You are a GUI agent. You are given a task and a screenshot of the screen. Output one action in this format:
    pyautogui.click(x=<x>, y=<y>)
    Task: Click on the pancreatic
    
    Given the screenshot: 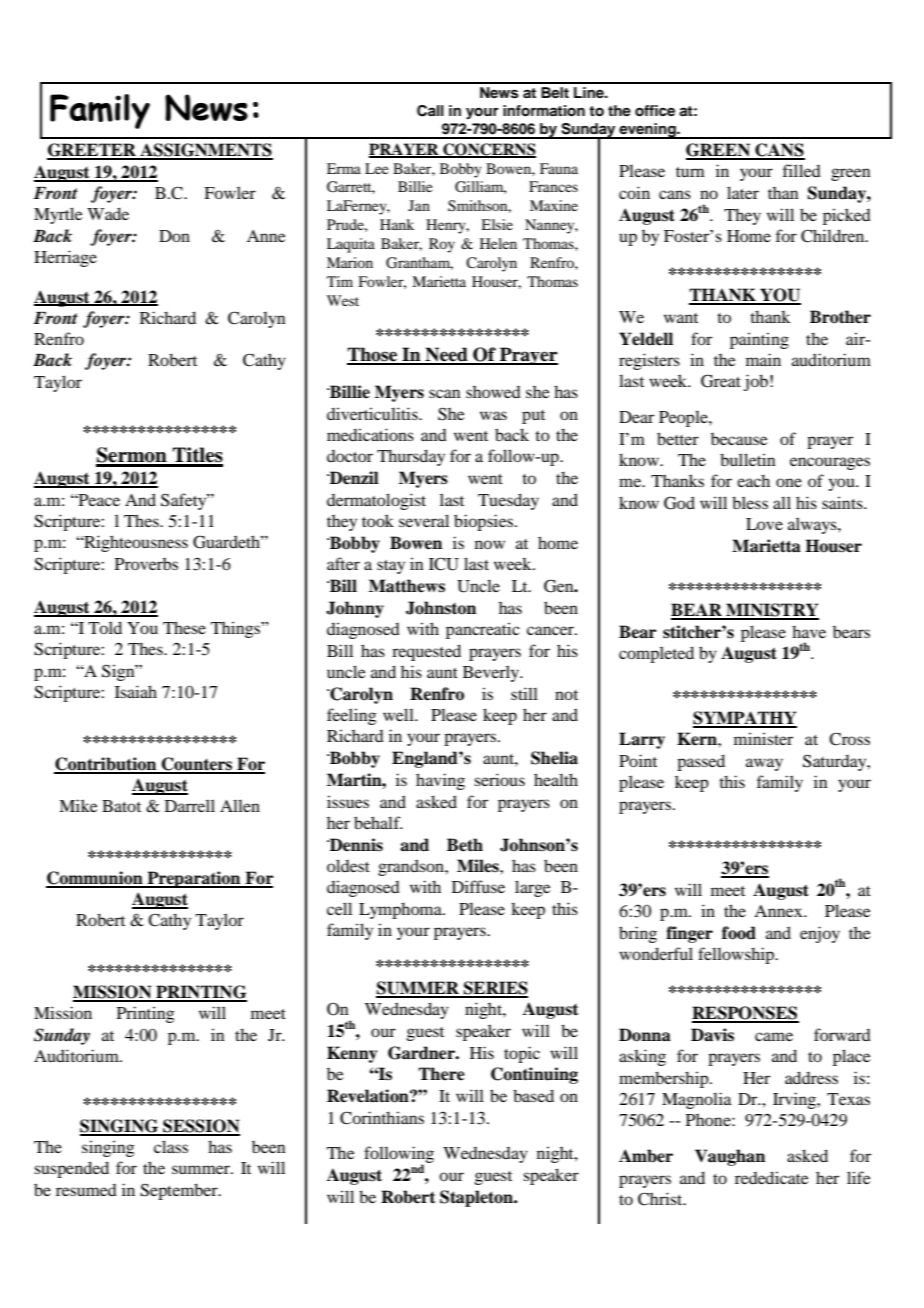 What is the action you would take?
    pyautogui.click(x=483, y=630)
